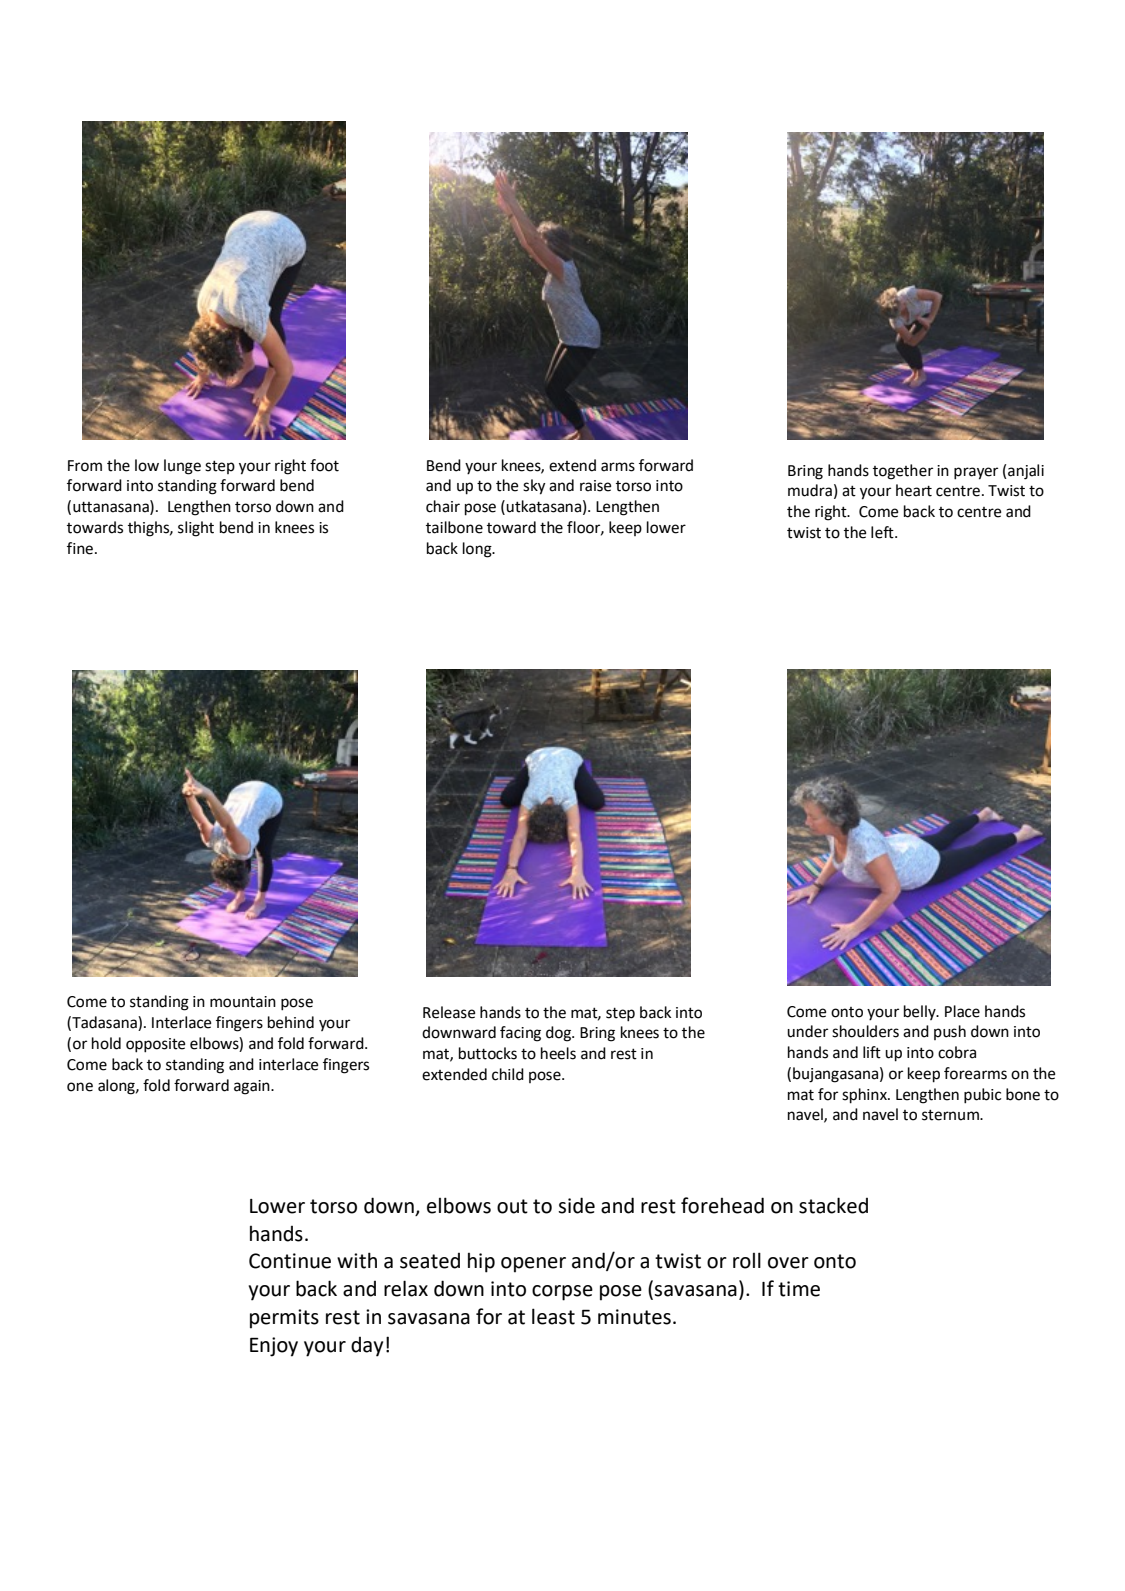 This screenshot has width=1125, height=1591. Describe the element at coordinates (553, 1316) in the screenshot. I see `least` at that location.
